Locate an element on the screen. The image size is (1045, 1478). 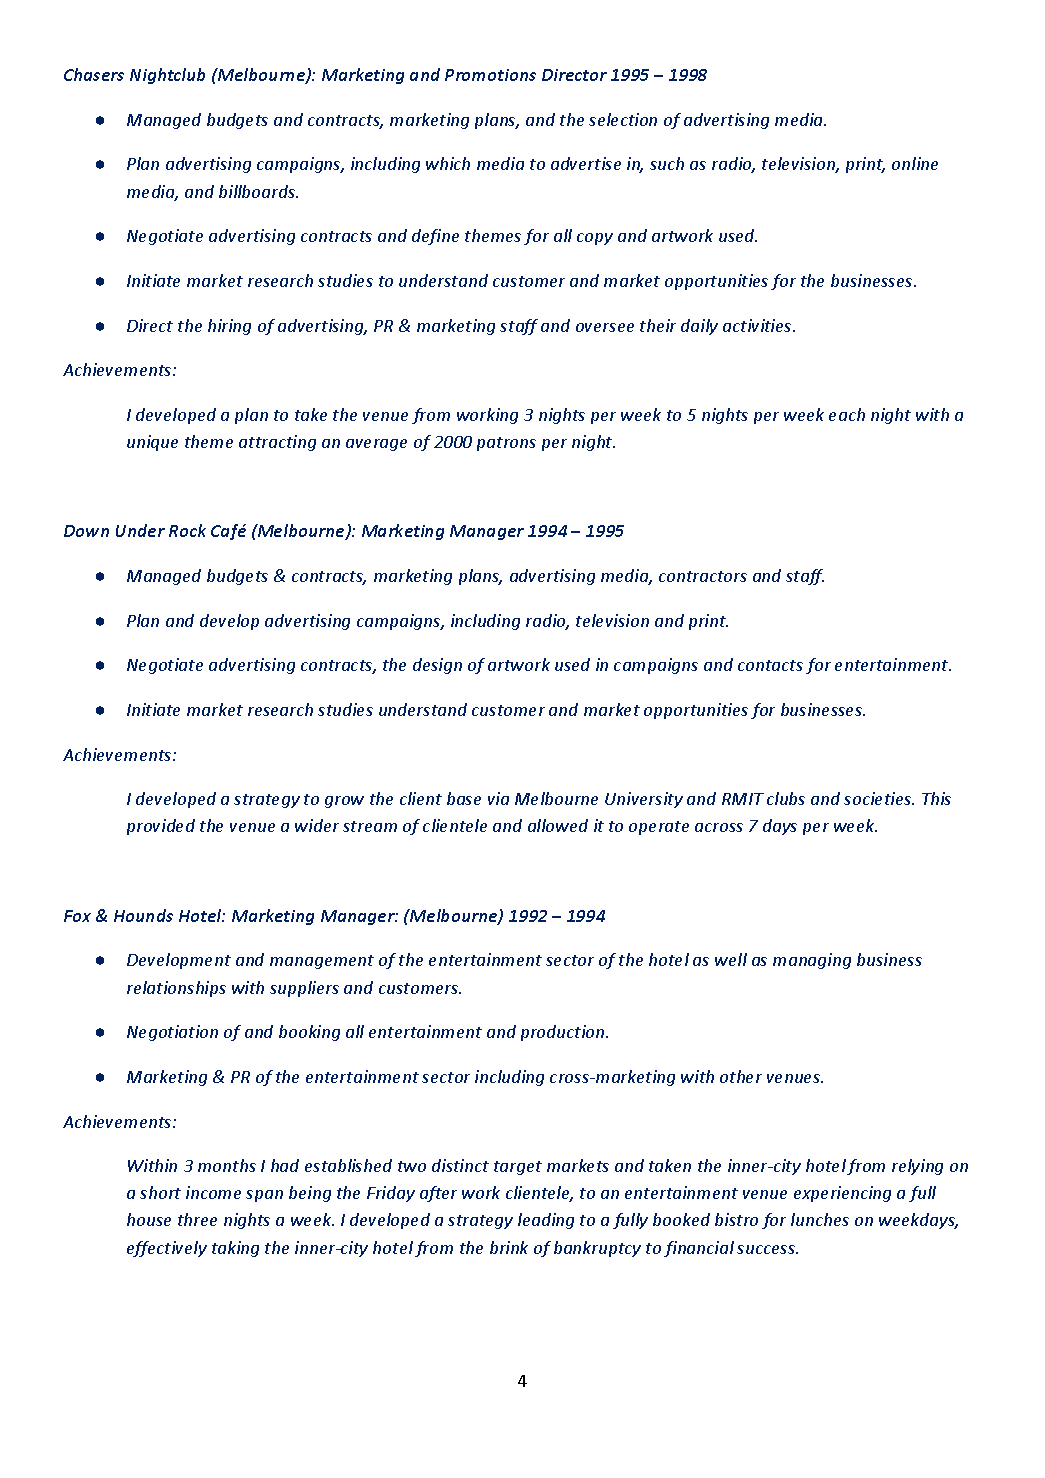
each is located at coordinates (847, 414).
